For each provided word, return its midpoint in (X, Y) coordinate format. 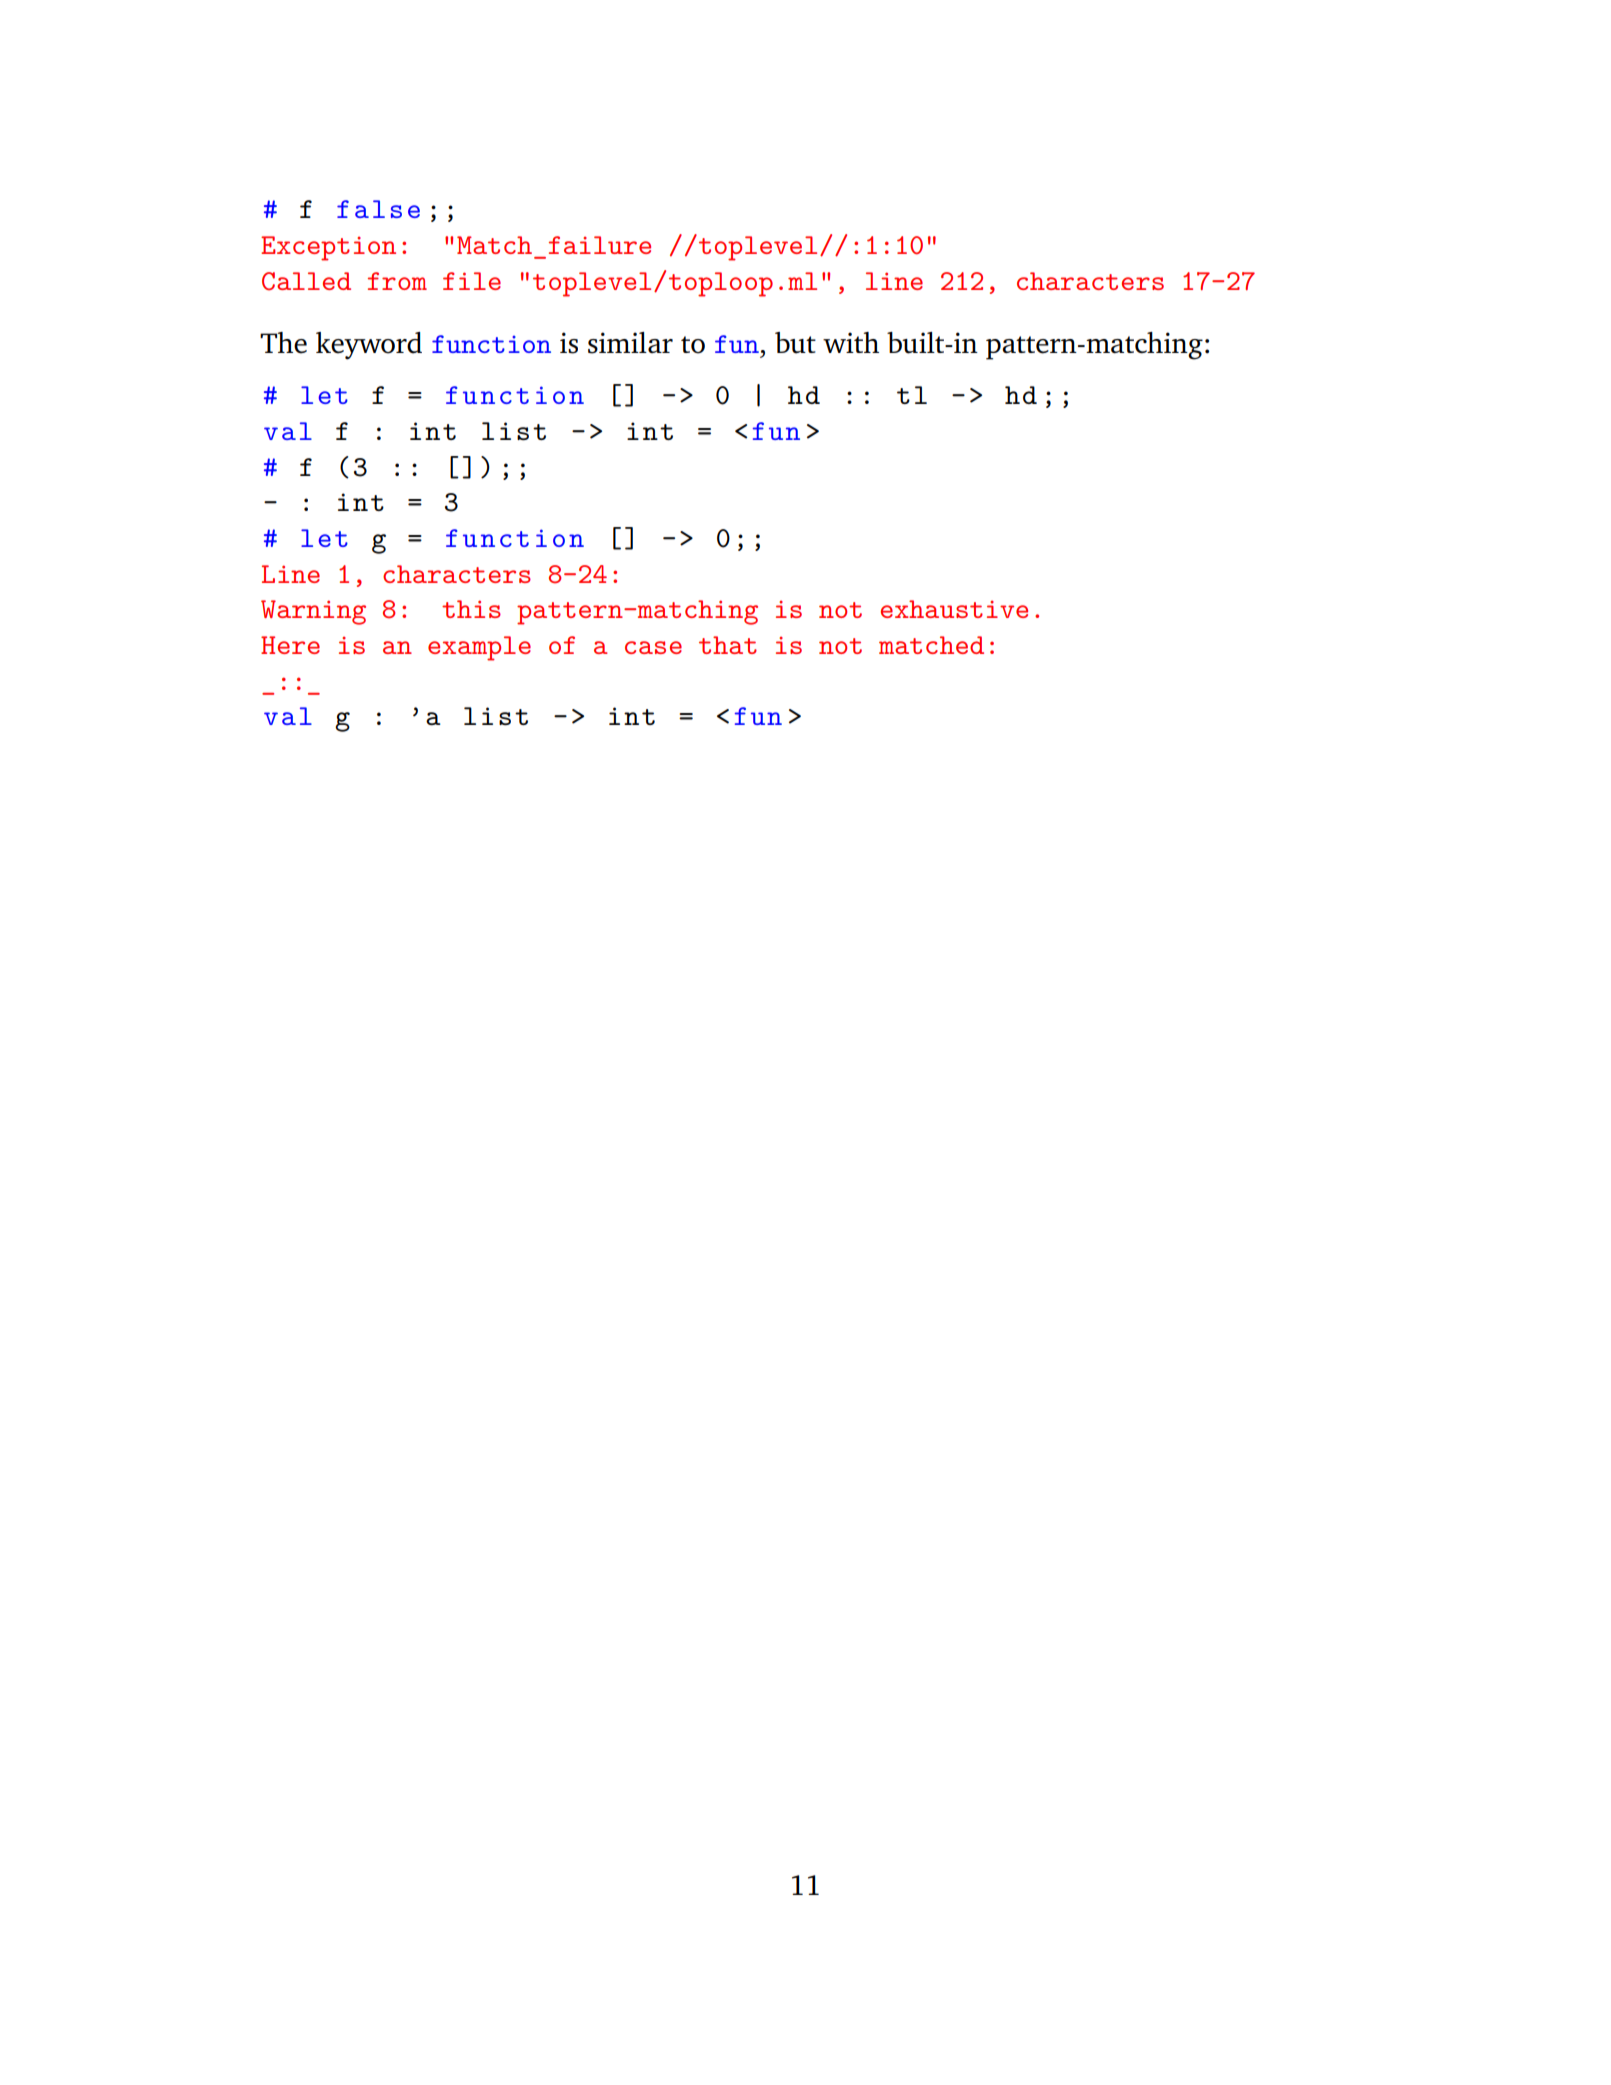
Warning (313, 612)
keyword (369, 346)
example (479, 648)
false (378, 209)
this (471, 609)
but (795, 343)
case (653, 647)
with (851, 342)
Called (306, 281)
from (397, 281)
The (283, 343)
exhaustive (954, 609)
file (472, 281)
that (728, 645)
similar (630, 343)
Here (290, 645)
